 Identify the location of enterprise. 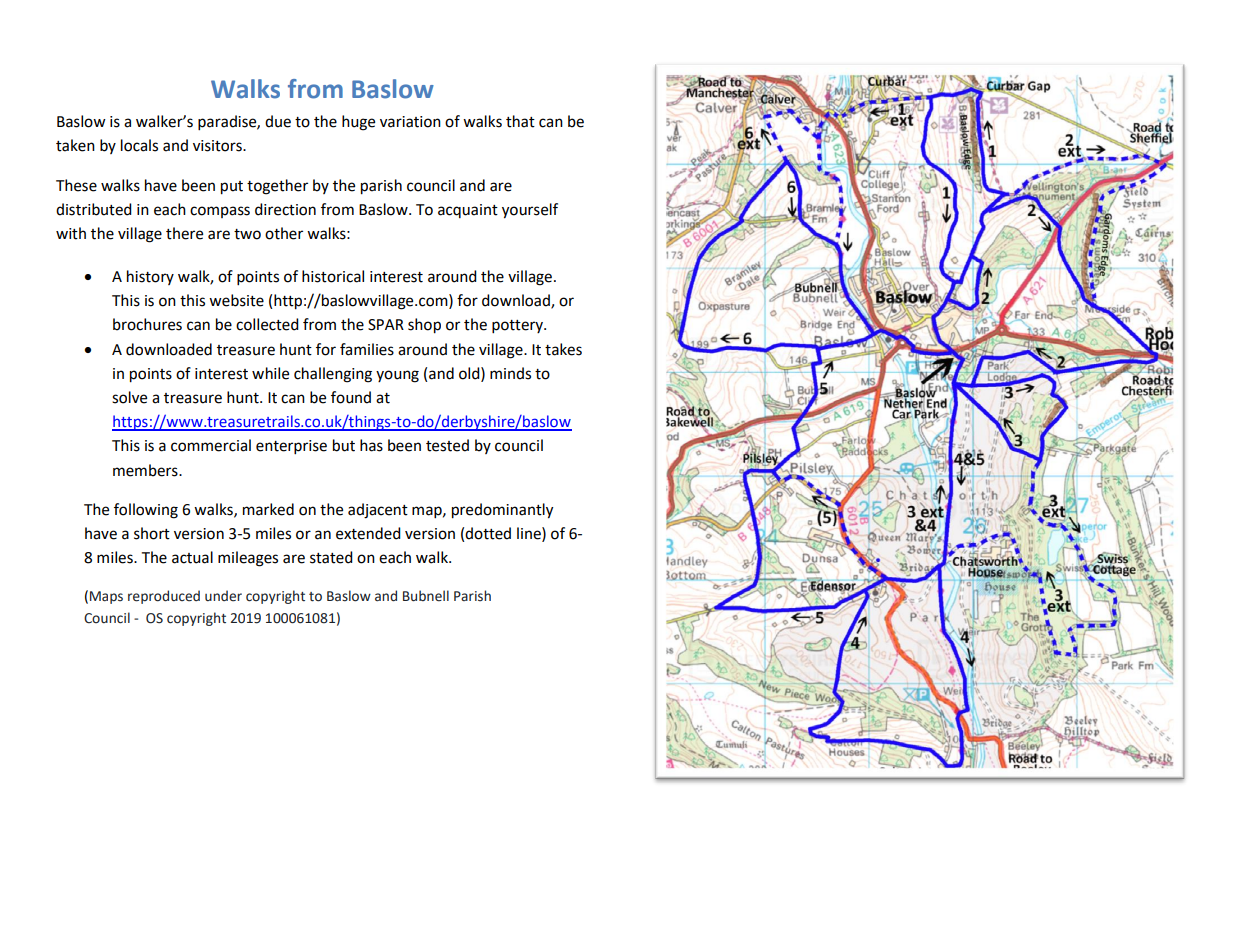
(291, 447).
